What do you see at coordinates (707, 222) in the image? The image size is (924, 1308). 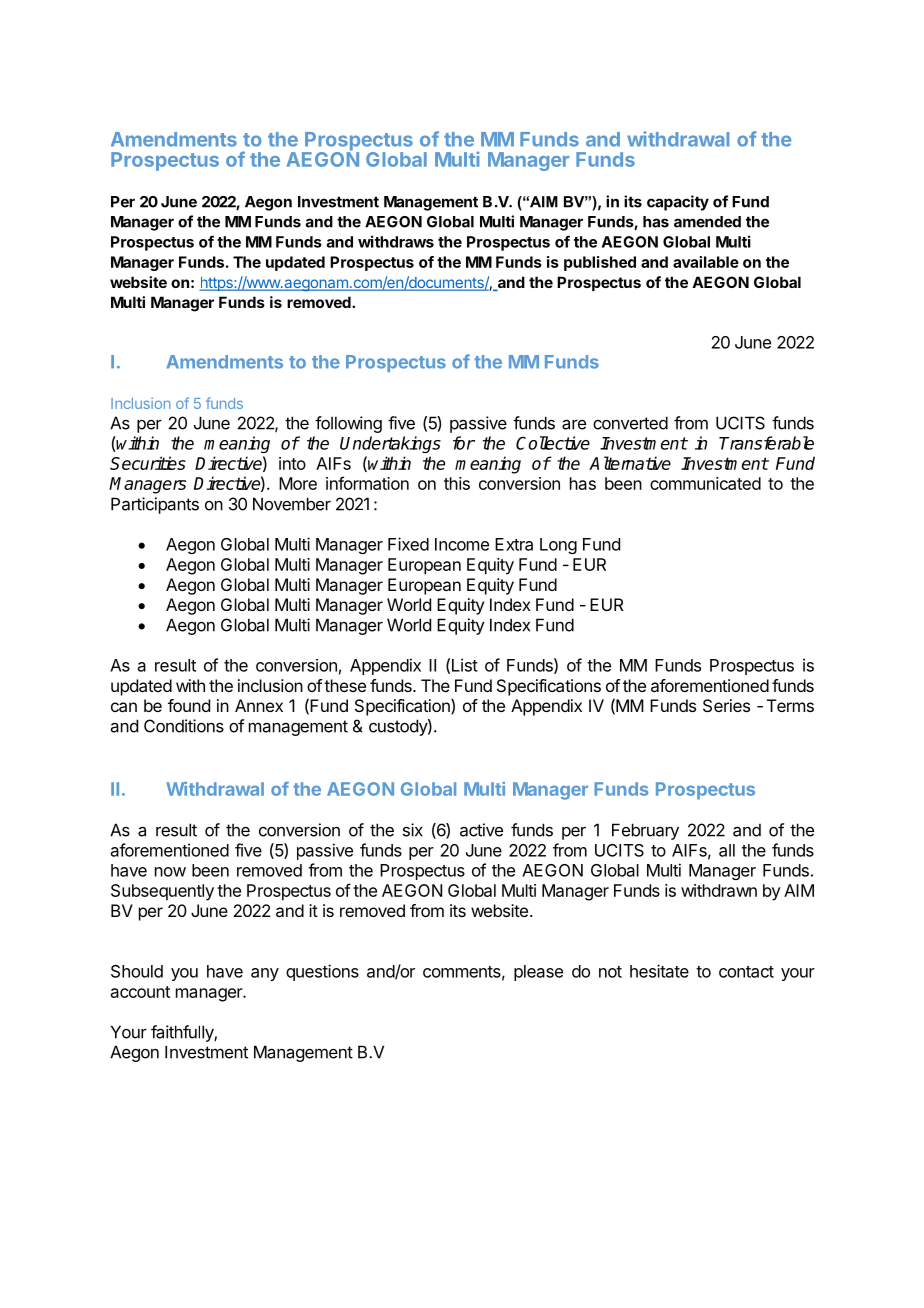 I see `amended` at bounding box center [707, 222].
